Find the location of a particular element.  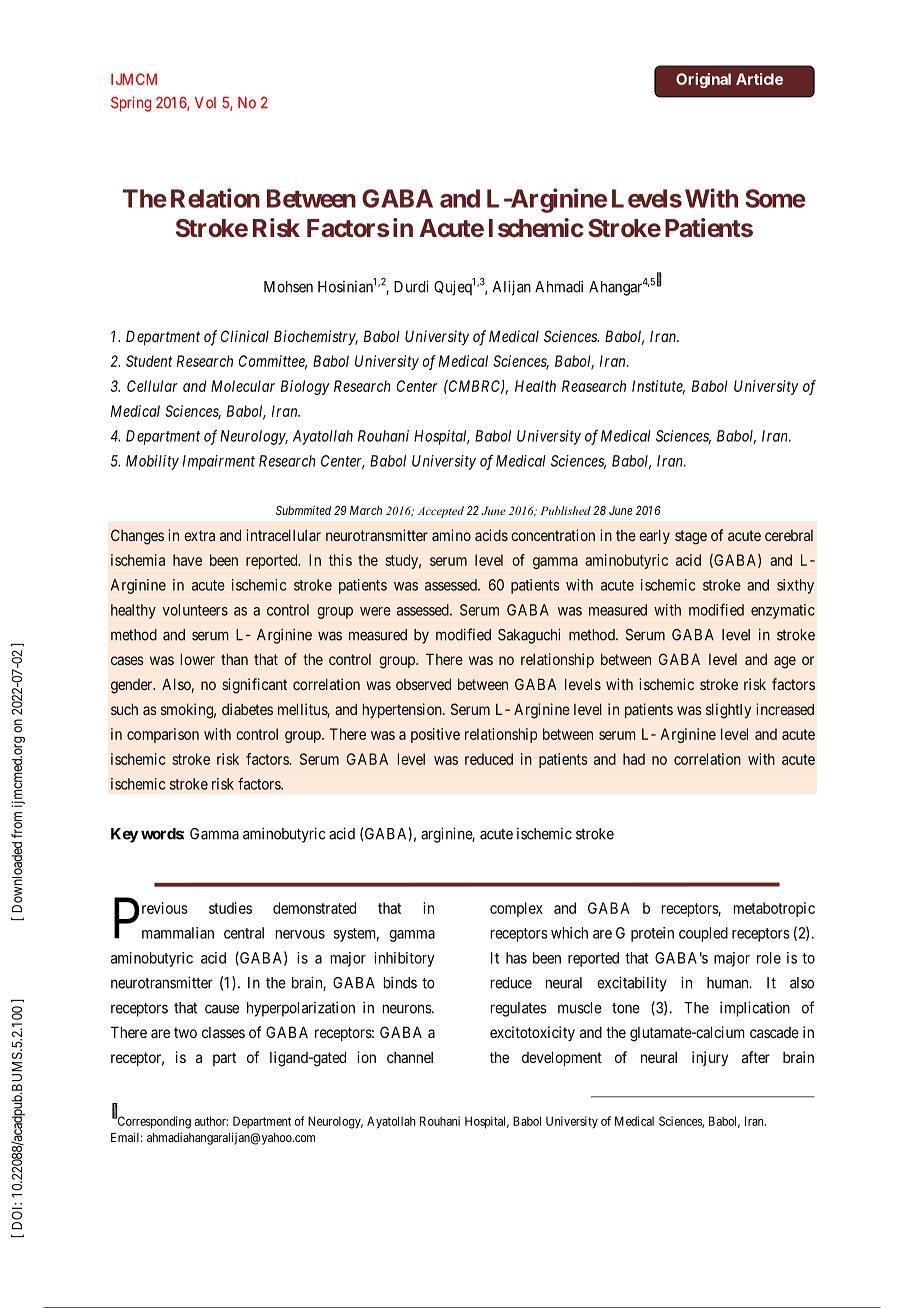

slightly is located at coordinates (728, 711).
